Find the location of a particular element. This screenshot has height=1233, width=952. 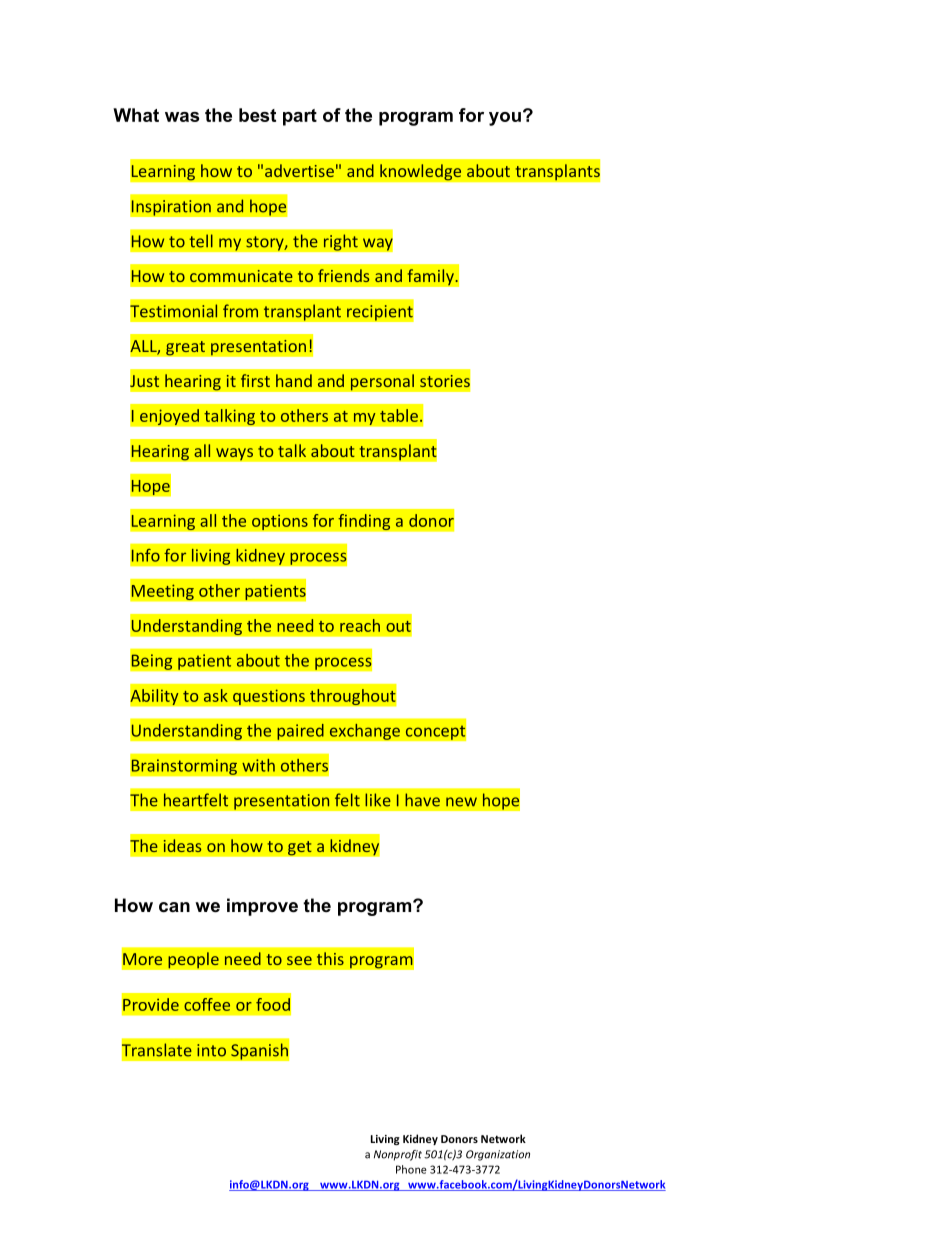

Organization is located at coordinates (498, 1155).
